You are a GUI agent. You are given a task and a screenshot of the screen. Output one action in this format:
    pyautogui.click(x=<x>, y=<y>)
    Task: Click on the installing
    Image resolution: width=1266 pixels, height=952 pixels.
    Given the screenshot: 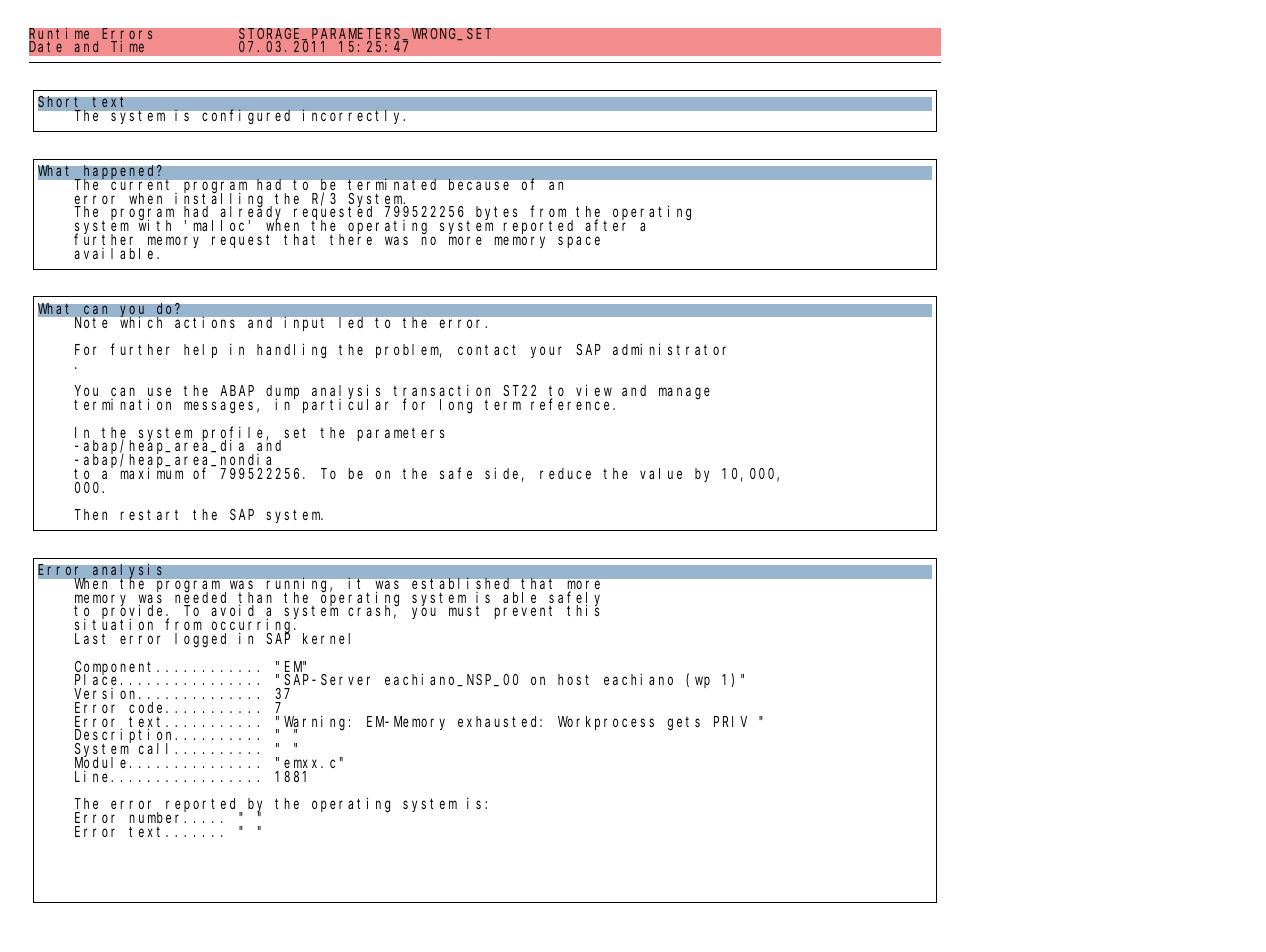 What is the action you would take?
    pyautogui.click(x=219, y=200)
